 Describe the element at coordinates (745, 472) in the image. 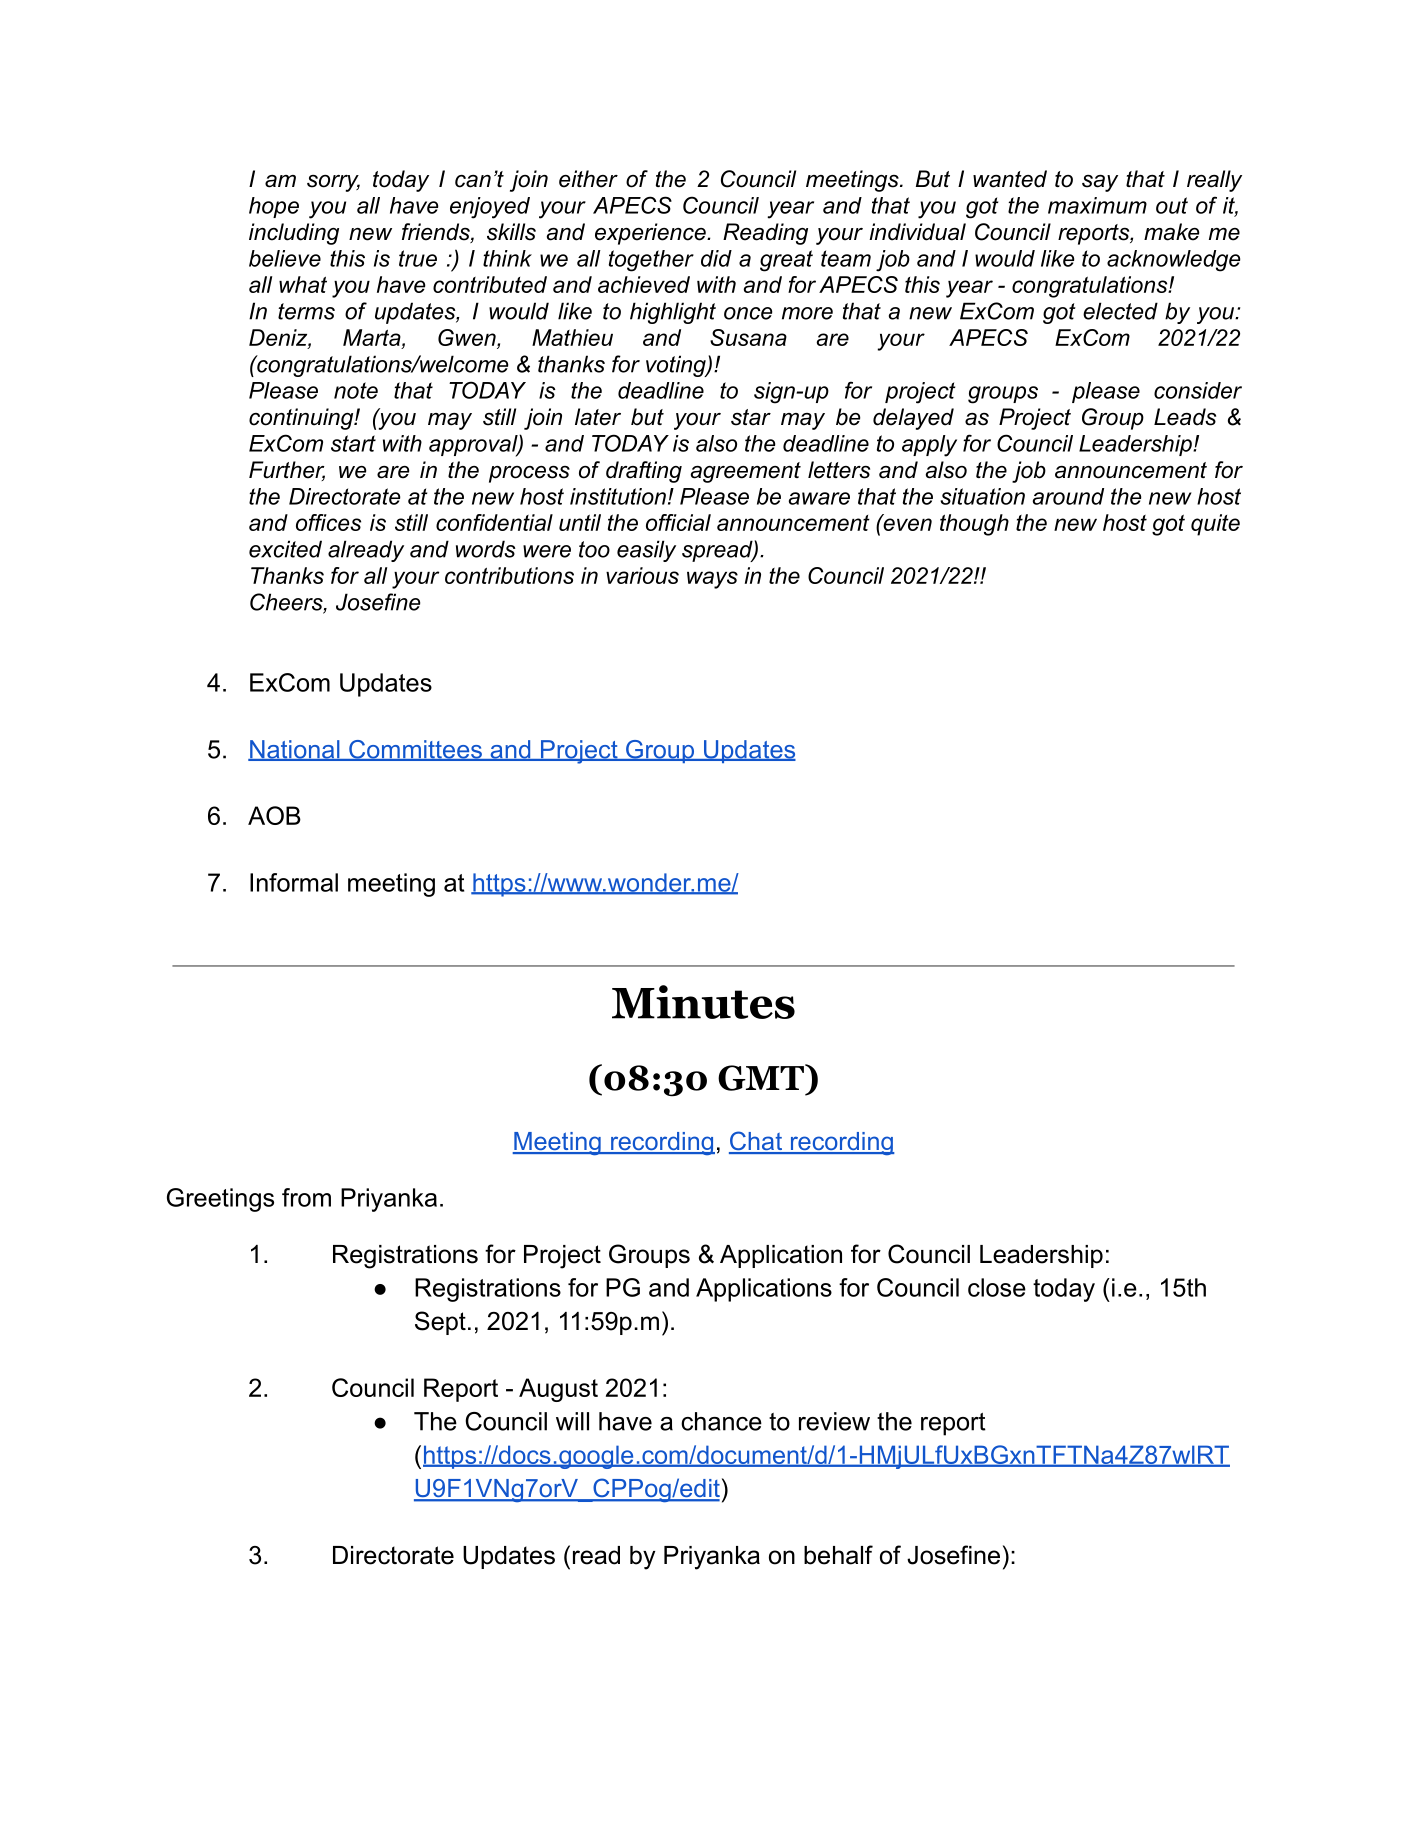

I see `agreement` at that location.
